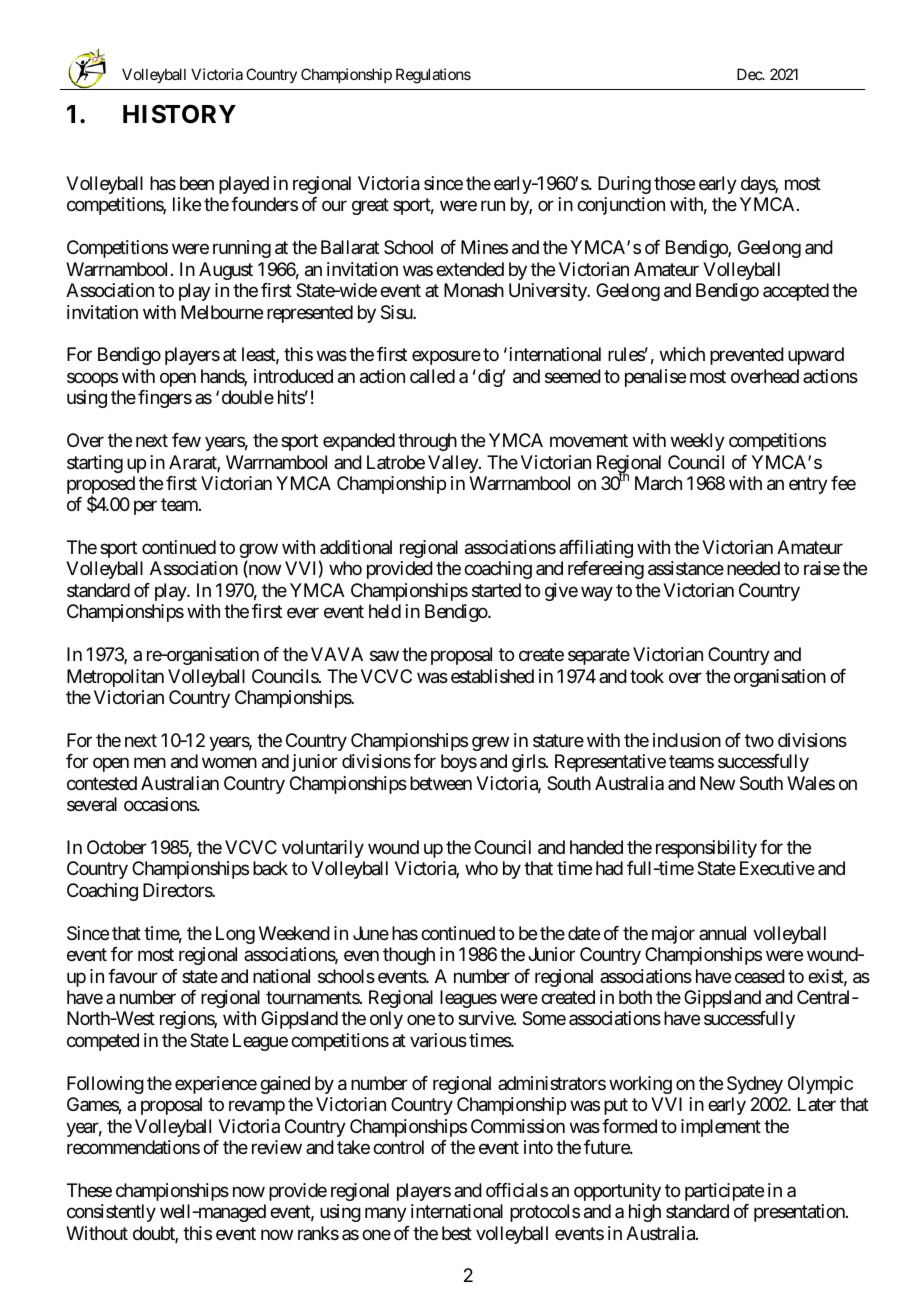  What do you see at coordinates (179, 114) in the screenshot?
I see `HISTORY` at bounding box center [179, 114].
